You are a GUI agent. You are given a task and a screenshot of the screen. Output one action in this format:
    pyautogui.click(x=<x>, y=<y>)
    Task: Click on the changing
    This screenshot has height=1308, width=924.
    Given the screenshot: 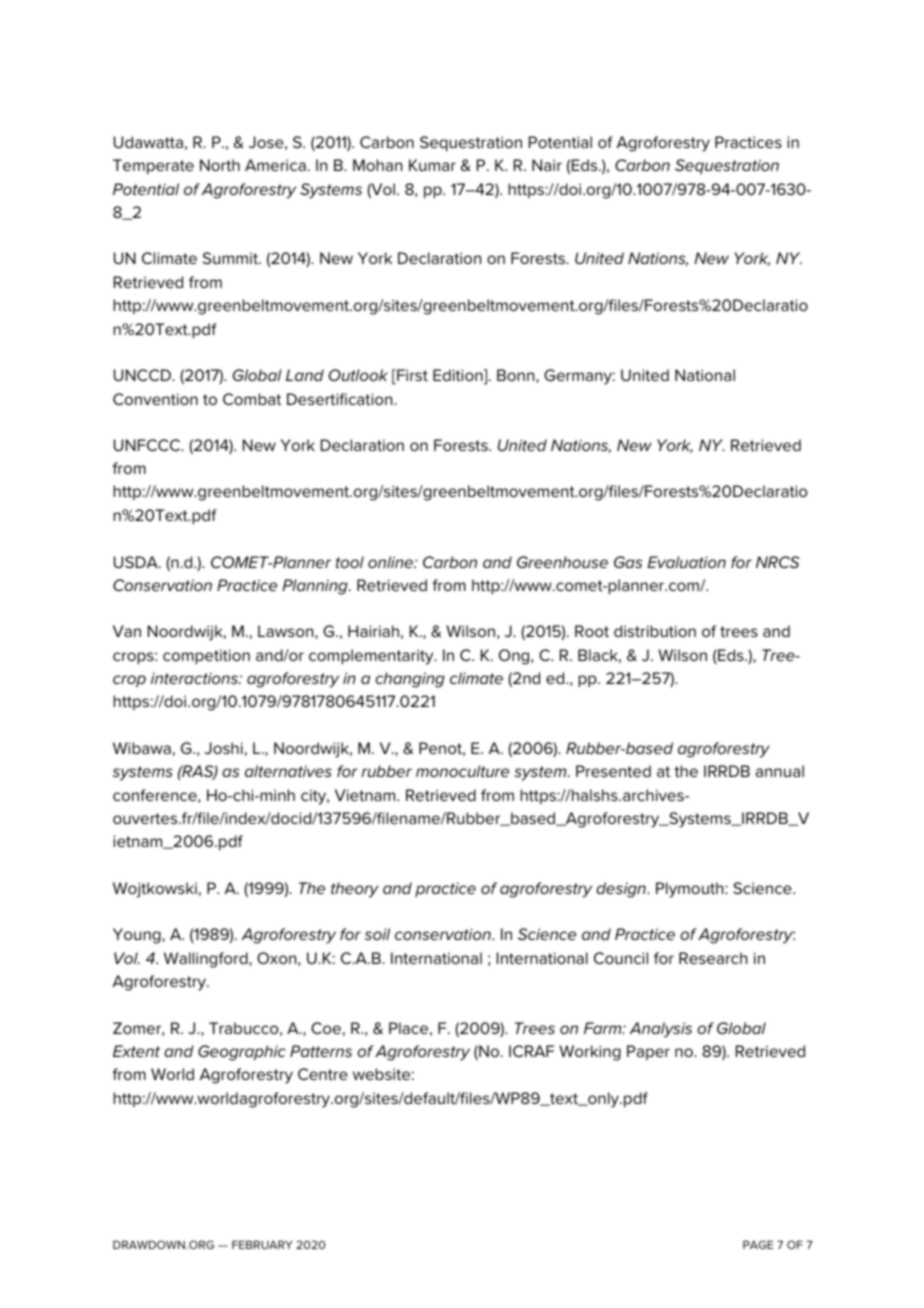 What is the action you would take?
    pyautogui.click(x=410, y=680)
